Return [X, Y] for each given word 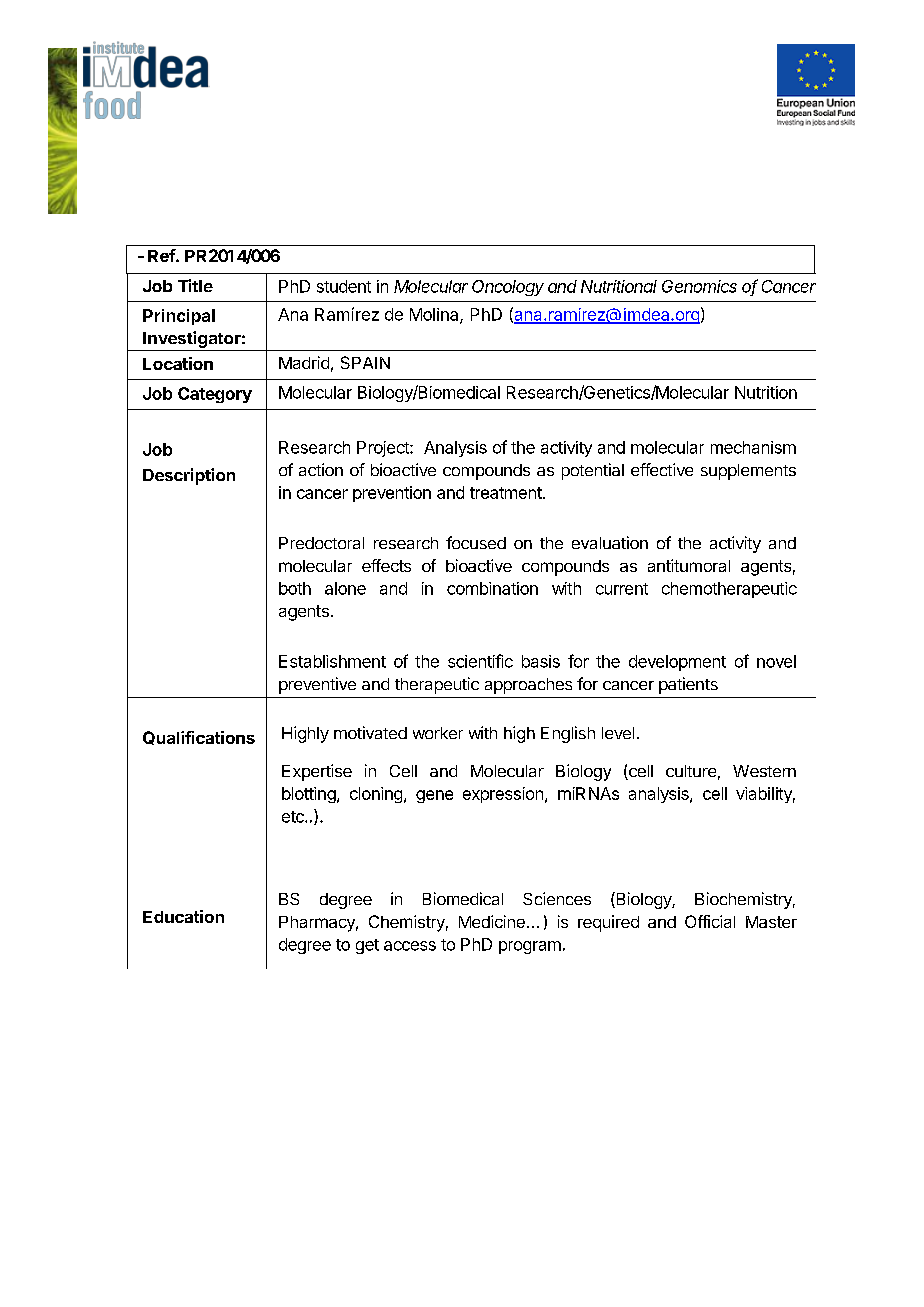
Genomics [699, 286]
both [295, 588]
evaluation [610, 542]
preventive [317, 685]
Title [195, 285]
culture [691, 771]
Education [183, 916]
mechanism [753, 447]
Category [215, 395]
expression [503, 795]
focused [476, 542]
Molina [435, 315]
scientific [480, 661]
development [677, 663]
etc [294, 817]
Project [384, 449]
